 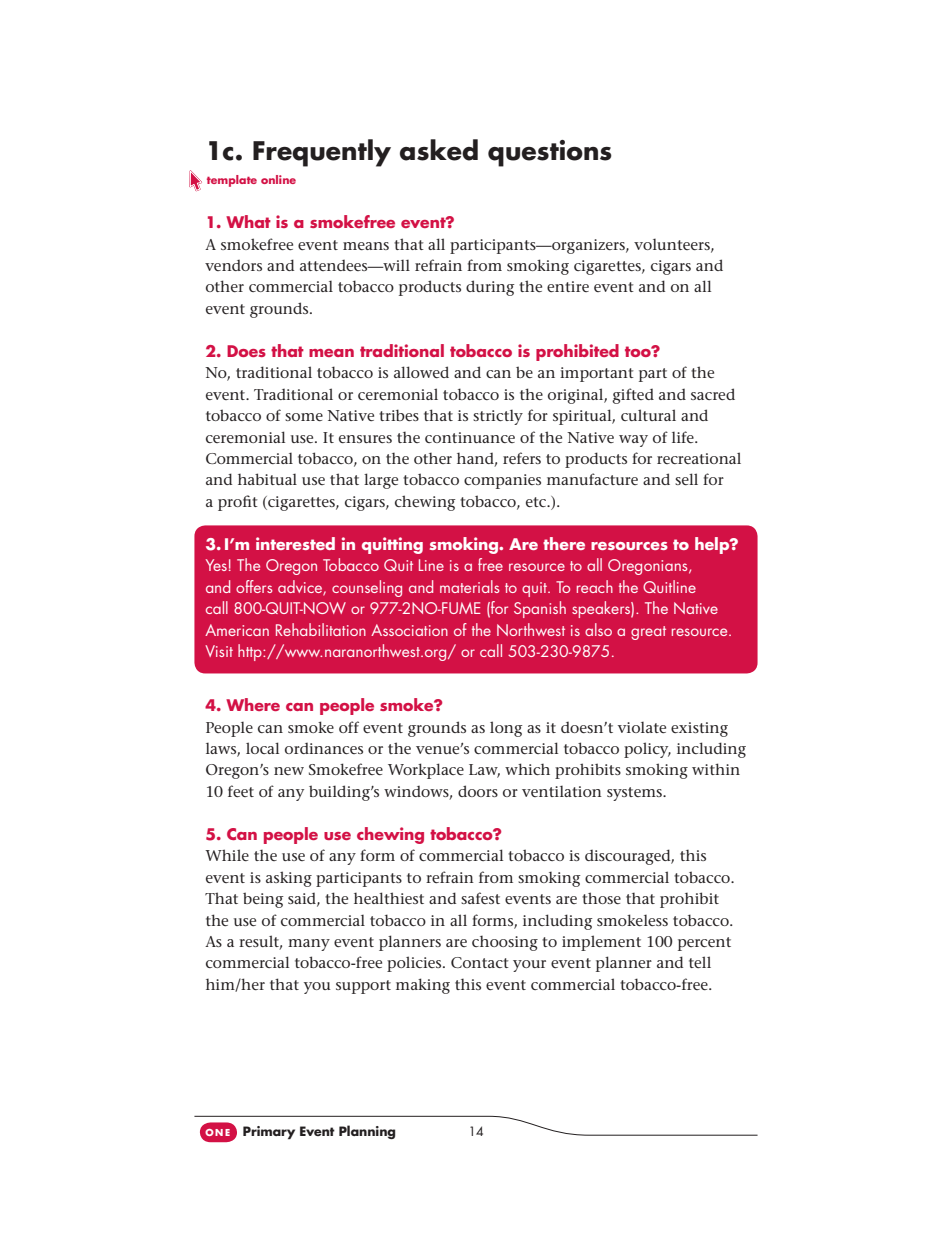 I want to click on Primary, so click(x=269, y=1132).
